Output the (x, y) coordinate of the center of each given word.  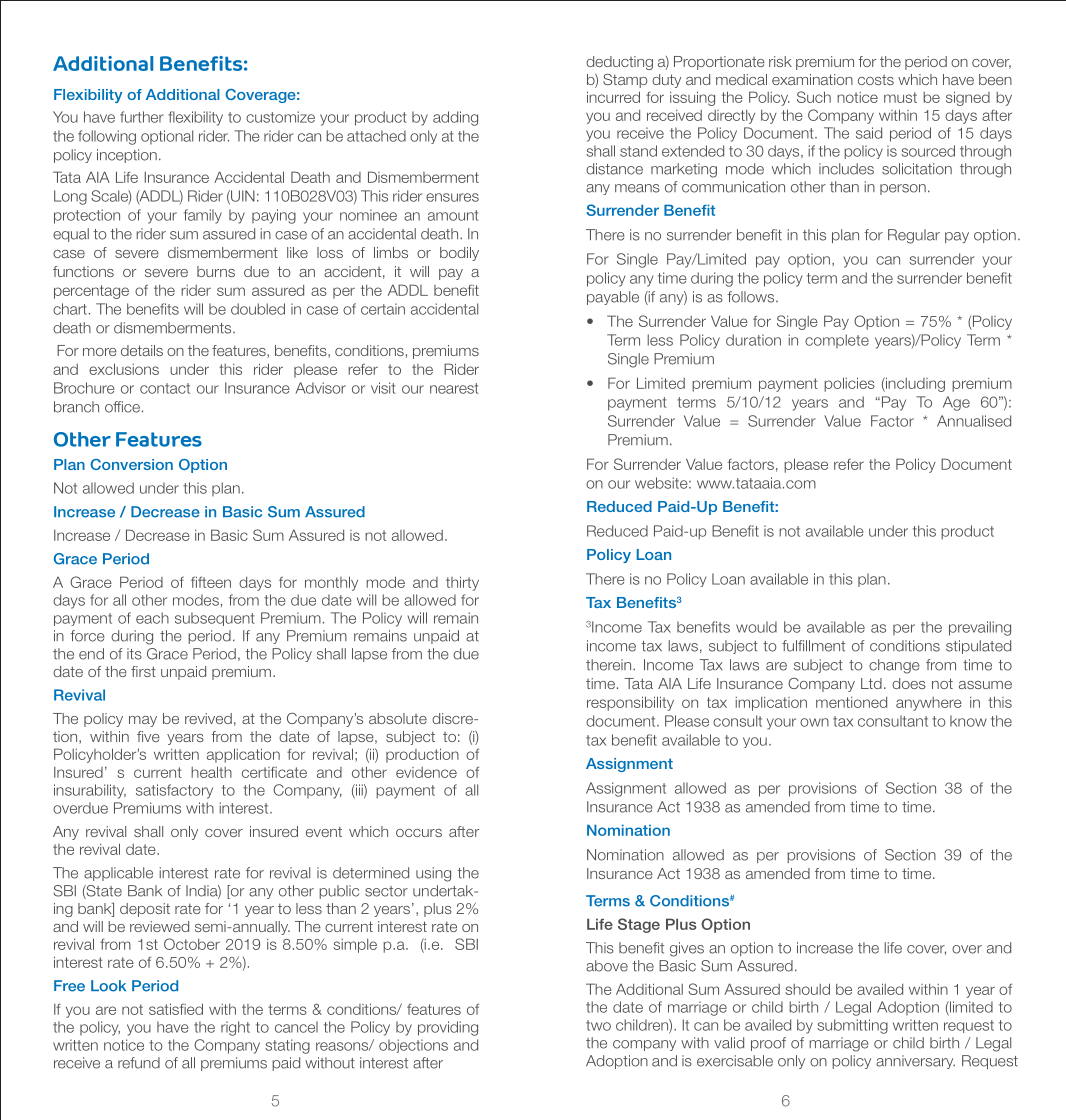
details (142, 350)
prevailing (980, 628)
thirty (462, 583)
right (235, 1028)
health (211, 772)
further (142, 117)
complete (837, 341)
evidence (426, 772)
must (900, 97)
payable (613, 298)
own (814, 722)
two (598, 1025)
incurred (613, 97)
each (152, 618)
